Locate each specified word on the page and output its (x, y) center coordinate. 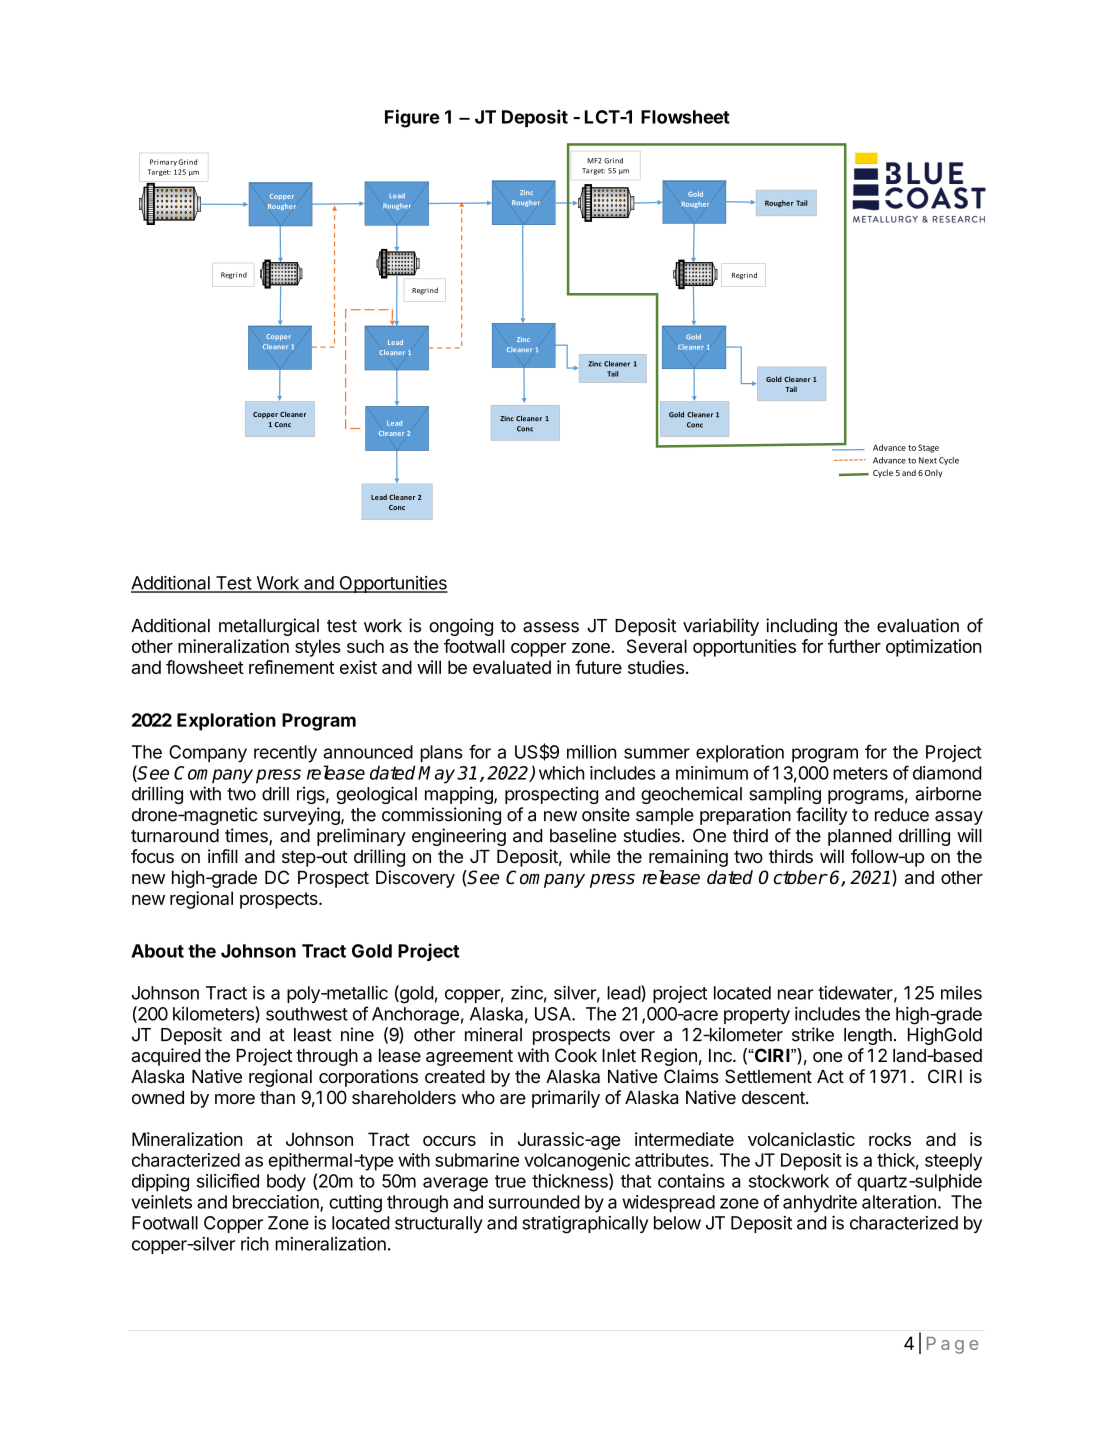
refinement (291, 667)
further (854, 646)
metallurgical (269, 627)
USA (554, 1014)
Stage (928, 448)
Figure (412, 118)
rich (255, 1244)
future (598, 667)
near (796, 994)
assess (551, 627)
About (157, 951)
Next (928, 460)
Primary (163, 162)
